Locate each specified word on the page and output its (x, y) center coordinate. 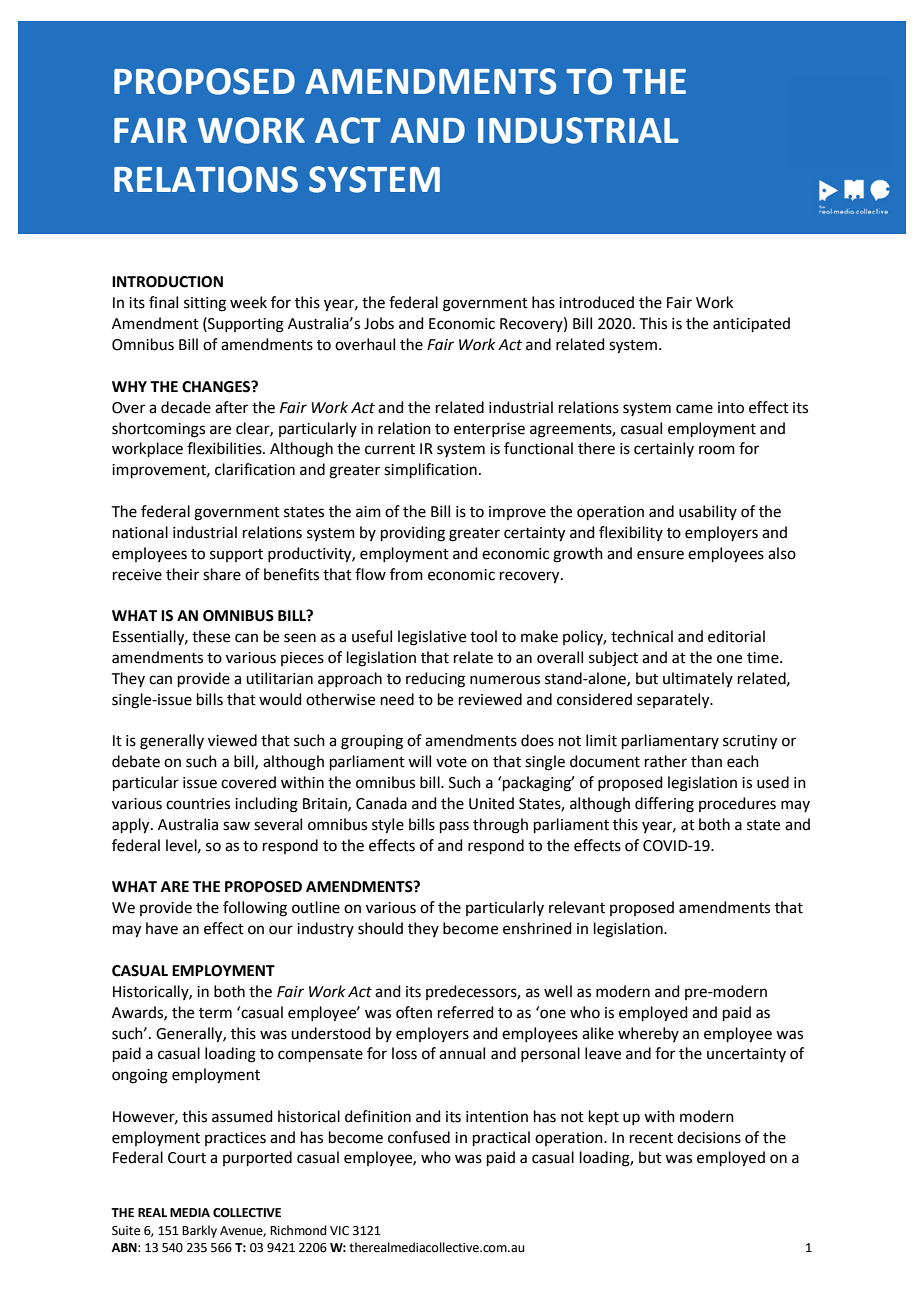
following (255, 909)
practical (501, 1138)
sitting (205, 304)
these (211, 636)
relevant (577, 907)
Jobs (379, 323)
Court (187, 1158)
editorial (736, 636)
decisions (709, 1137)
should (380, 928)
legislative (432, 638)
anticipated (751, 324)
